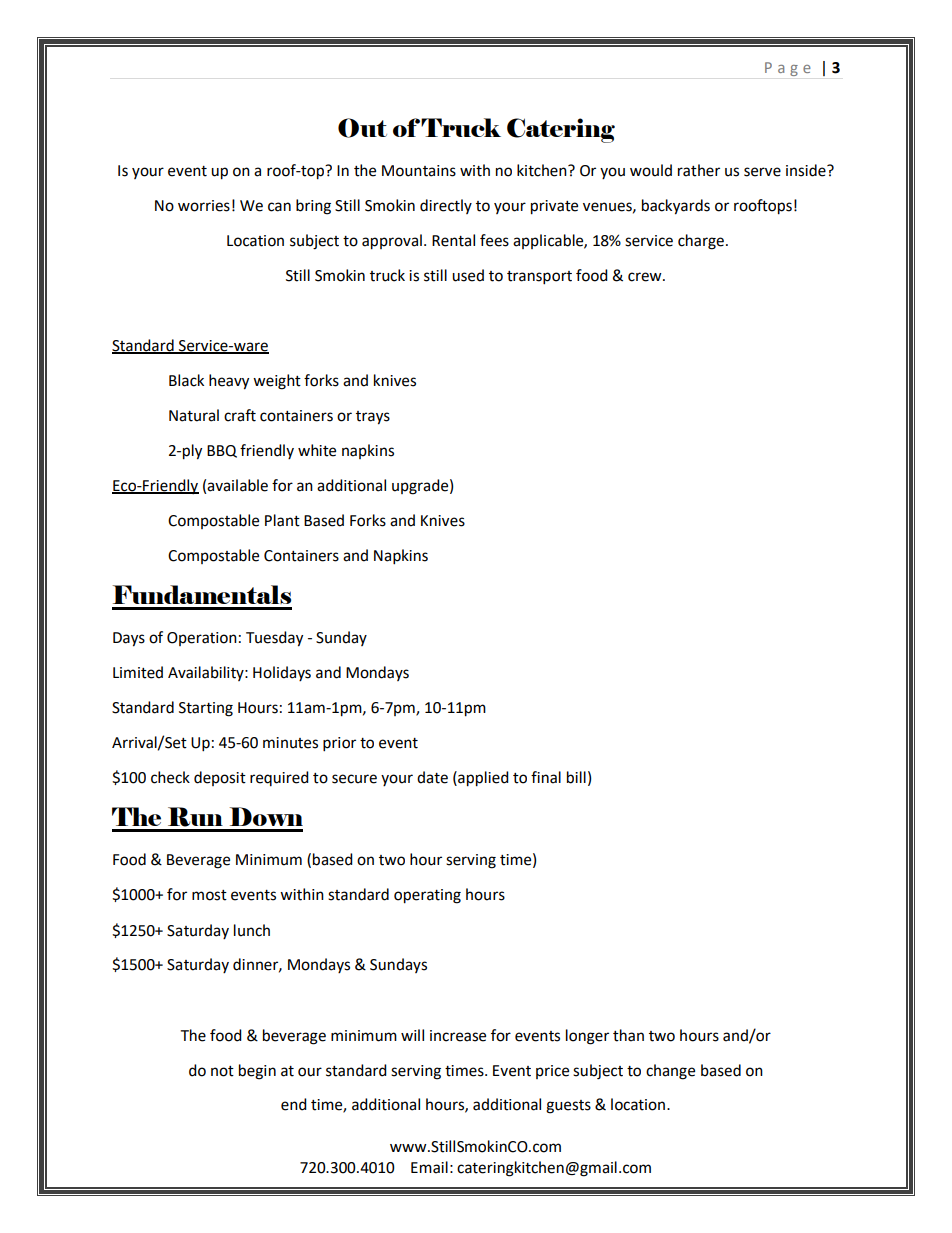  What do you see at coordinates (576, 777) in the screenshot?
I see `bill` at bounding box center [576, 777].
